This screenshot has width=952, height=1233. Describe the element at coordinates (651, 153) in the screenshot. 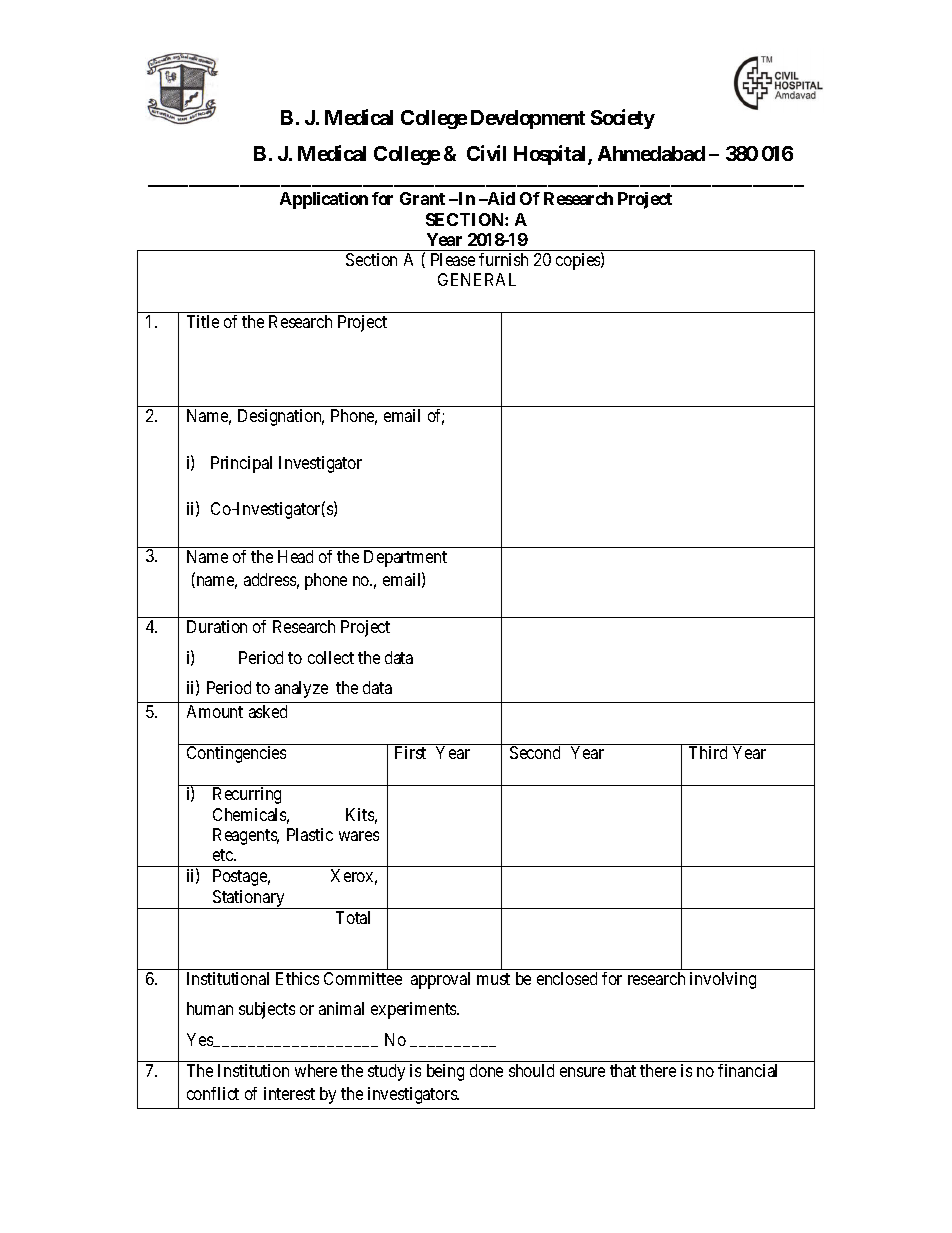

I see `Ahmedabad` at that location.
